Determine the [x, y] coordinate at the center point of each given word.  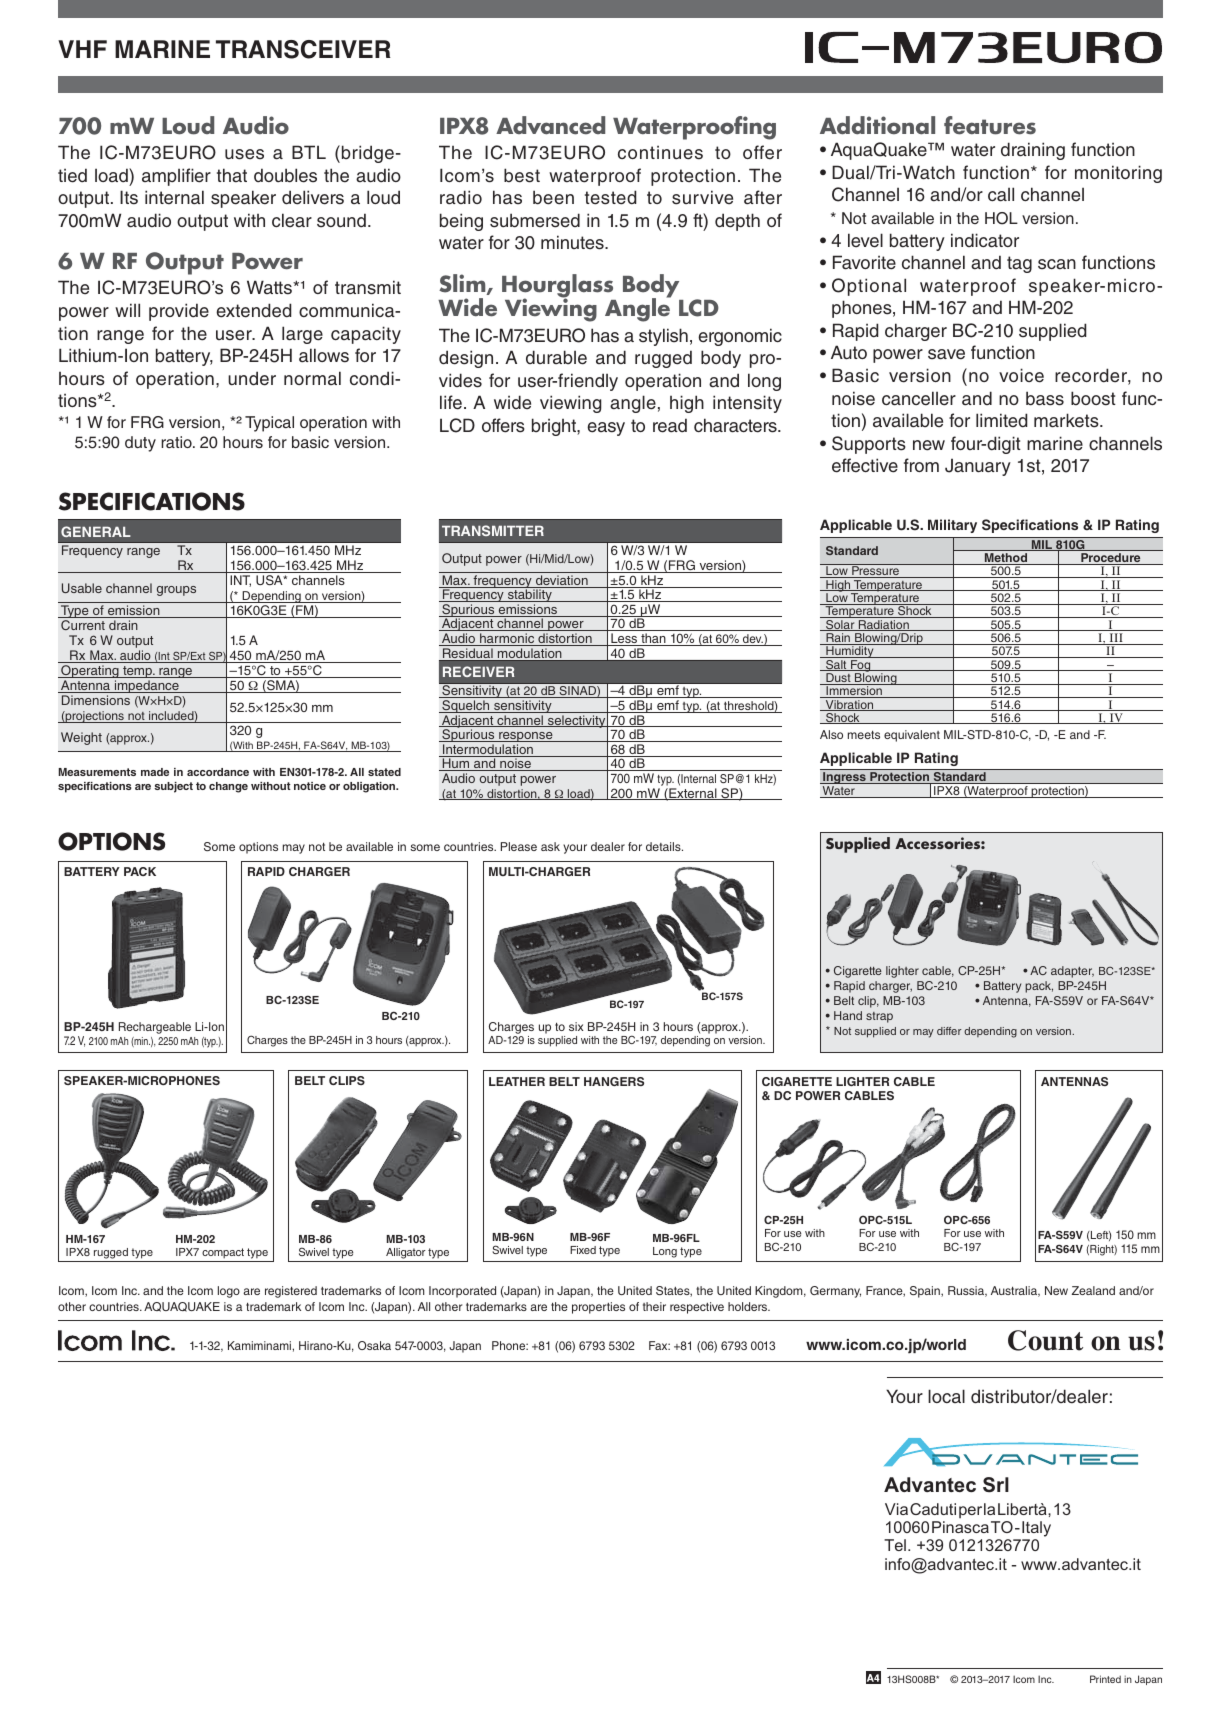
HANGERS [614, 1081]
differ [949, 1031]
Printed [1105, 1679]
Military [952, 526]
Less [624, 639]
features [990, 125]
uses [244, 154]
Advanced [550, 125]
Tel [895, 1545]
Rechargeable [155, 1028]
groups [176, 591]
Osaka [374, 1345]
